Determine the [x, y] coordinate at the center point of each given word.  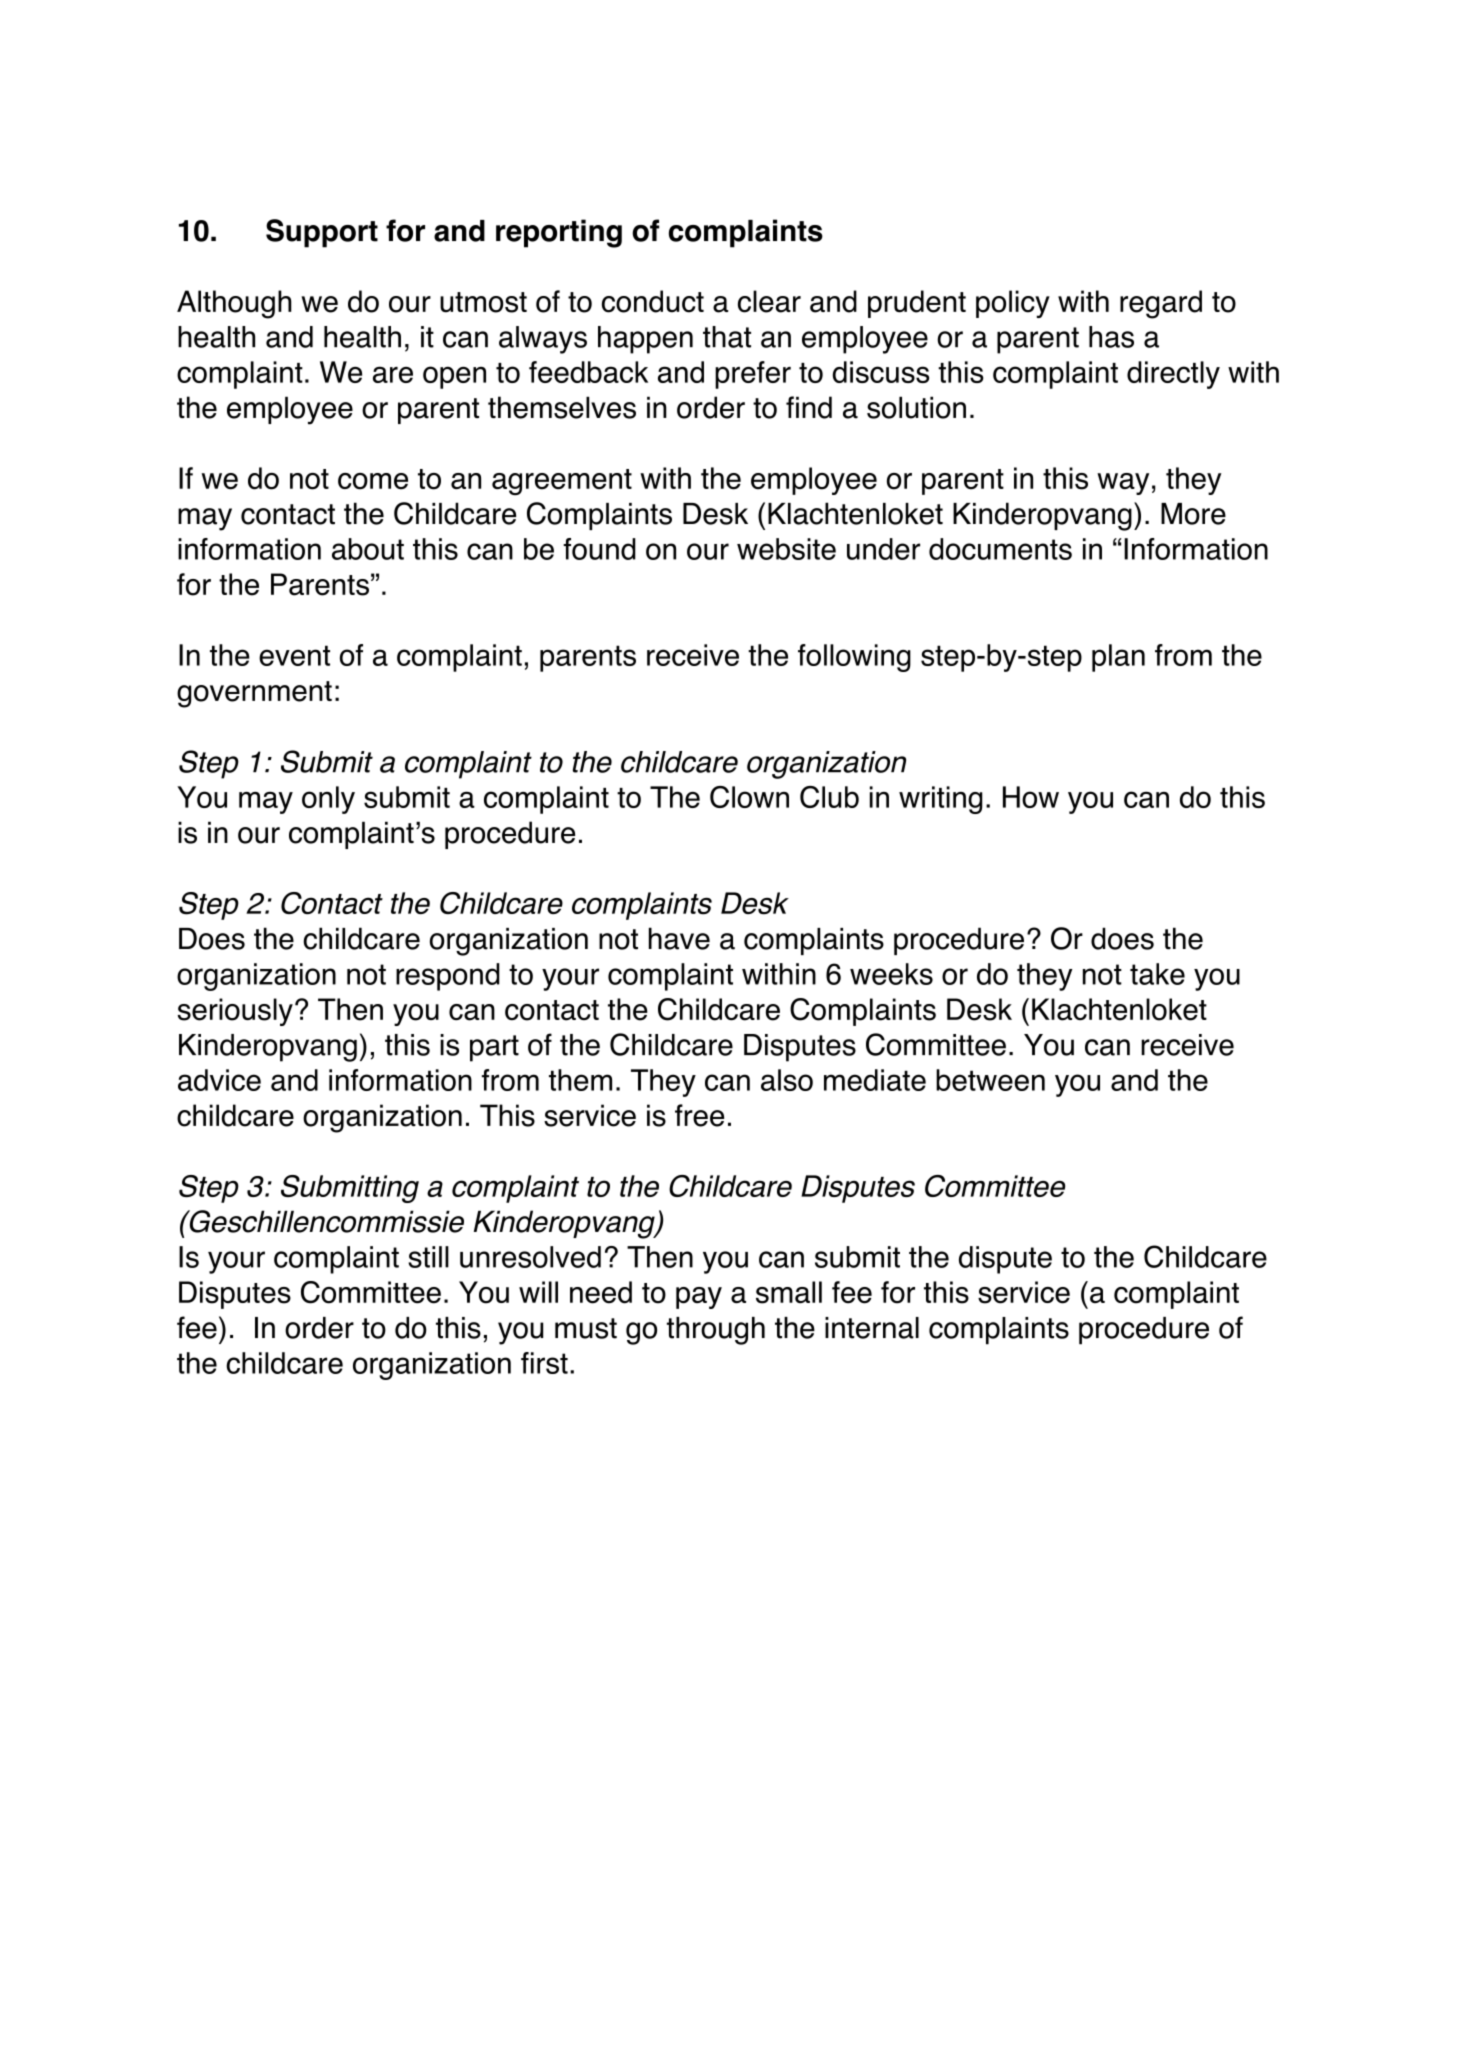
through [716, 1331]
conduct [653, 301]
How [1031, 797]
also [787, 1080]
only [328, 800]
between [990, 1080]
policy [1013, 304]
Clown [749, 797]
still [428, 1257]
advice [219, 1080]
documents [1000, 549]
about [368, 549]
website [786, 549]
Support [322, 233]
